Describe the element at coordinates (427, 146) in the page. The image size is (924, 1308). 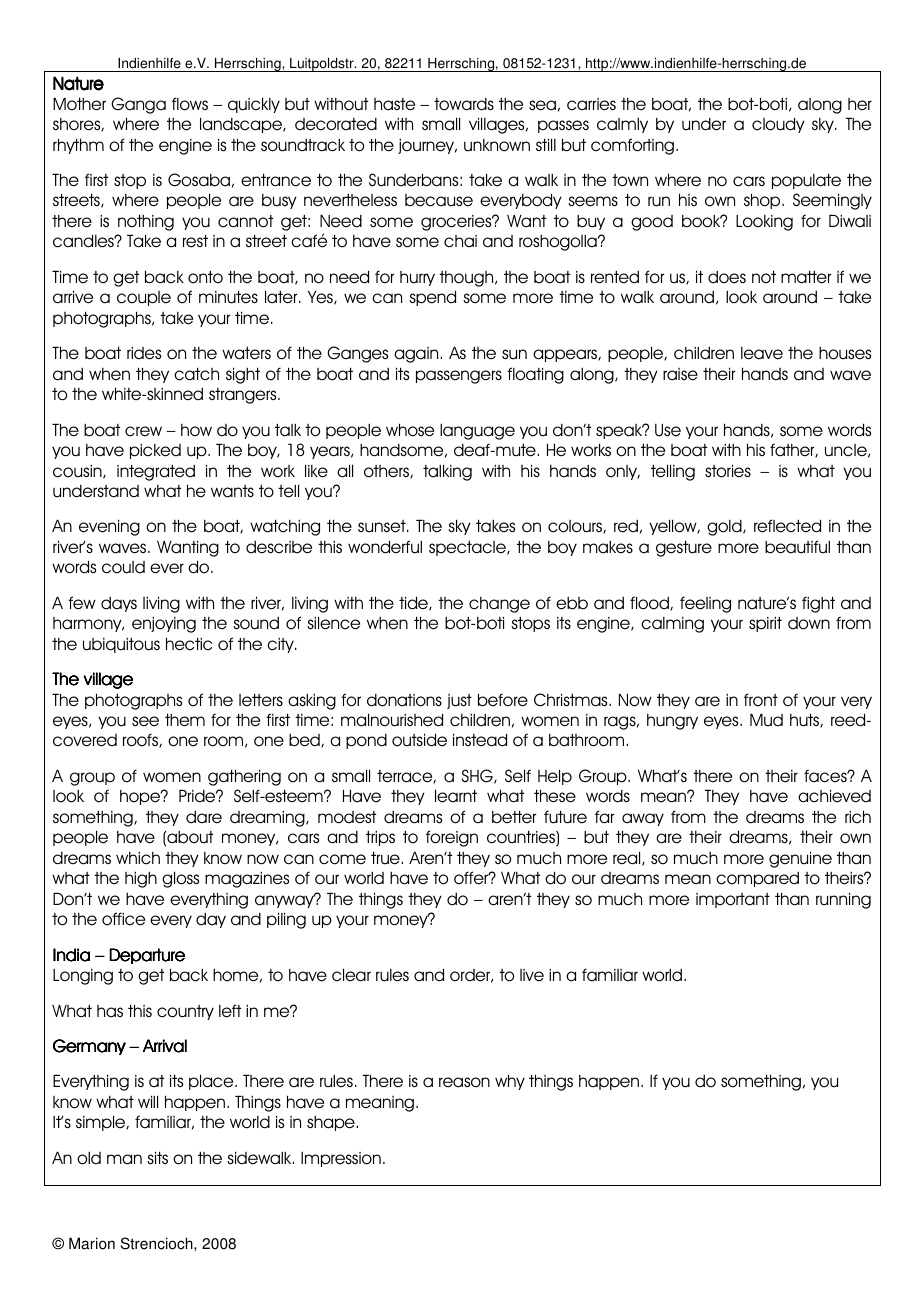
I see `journey` at that location.
